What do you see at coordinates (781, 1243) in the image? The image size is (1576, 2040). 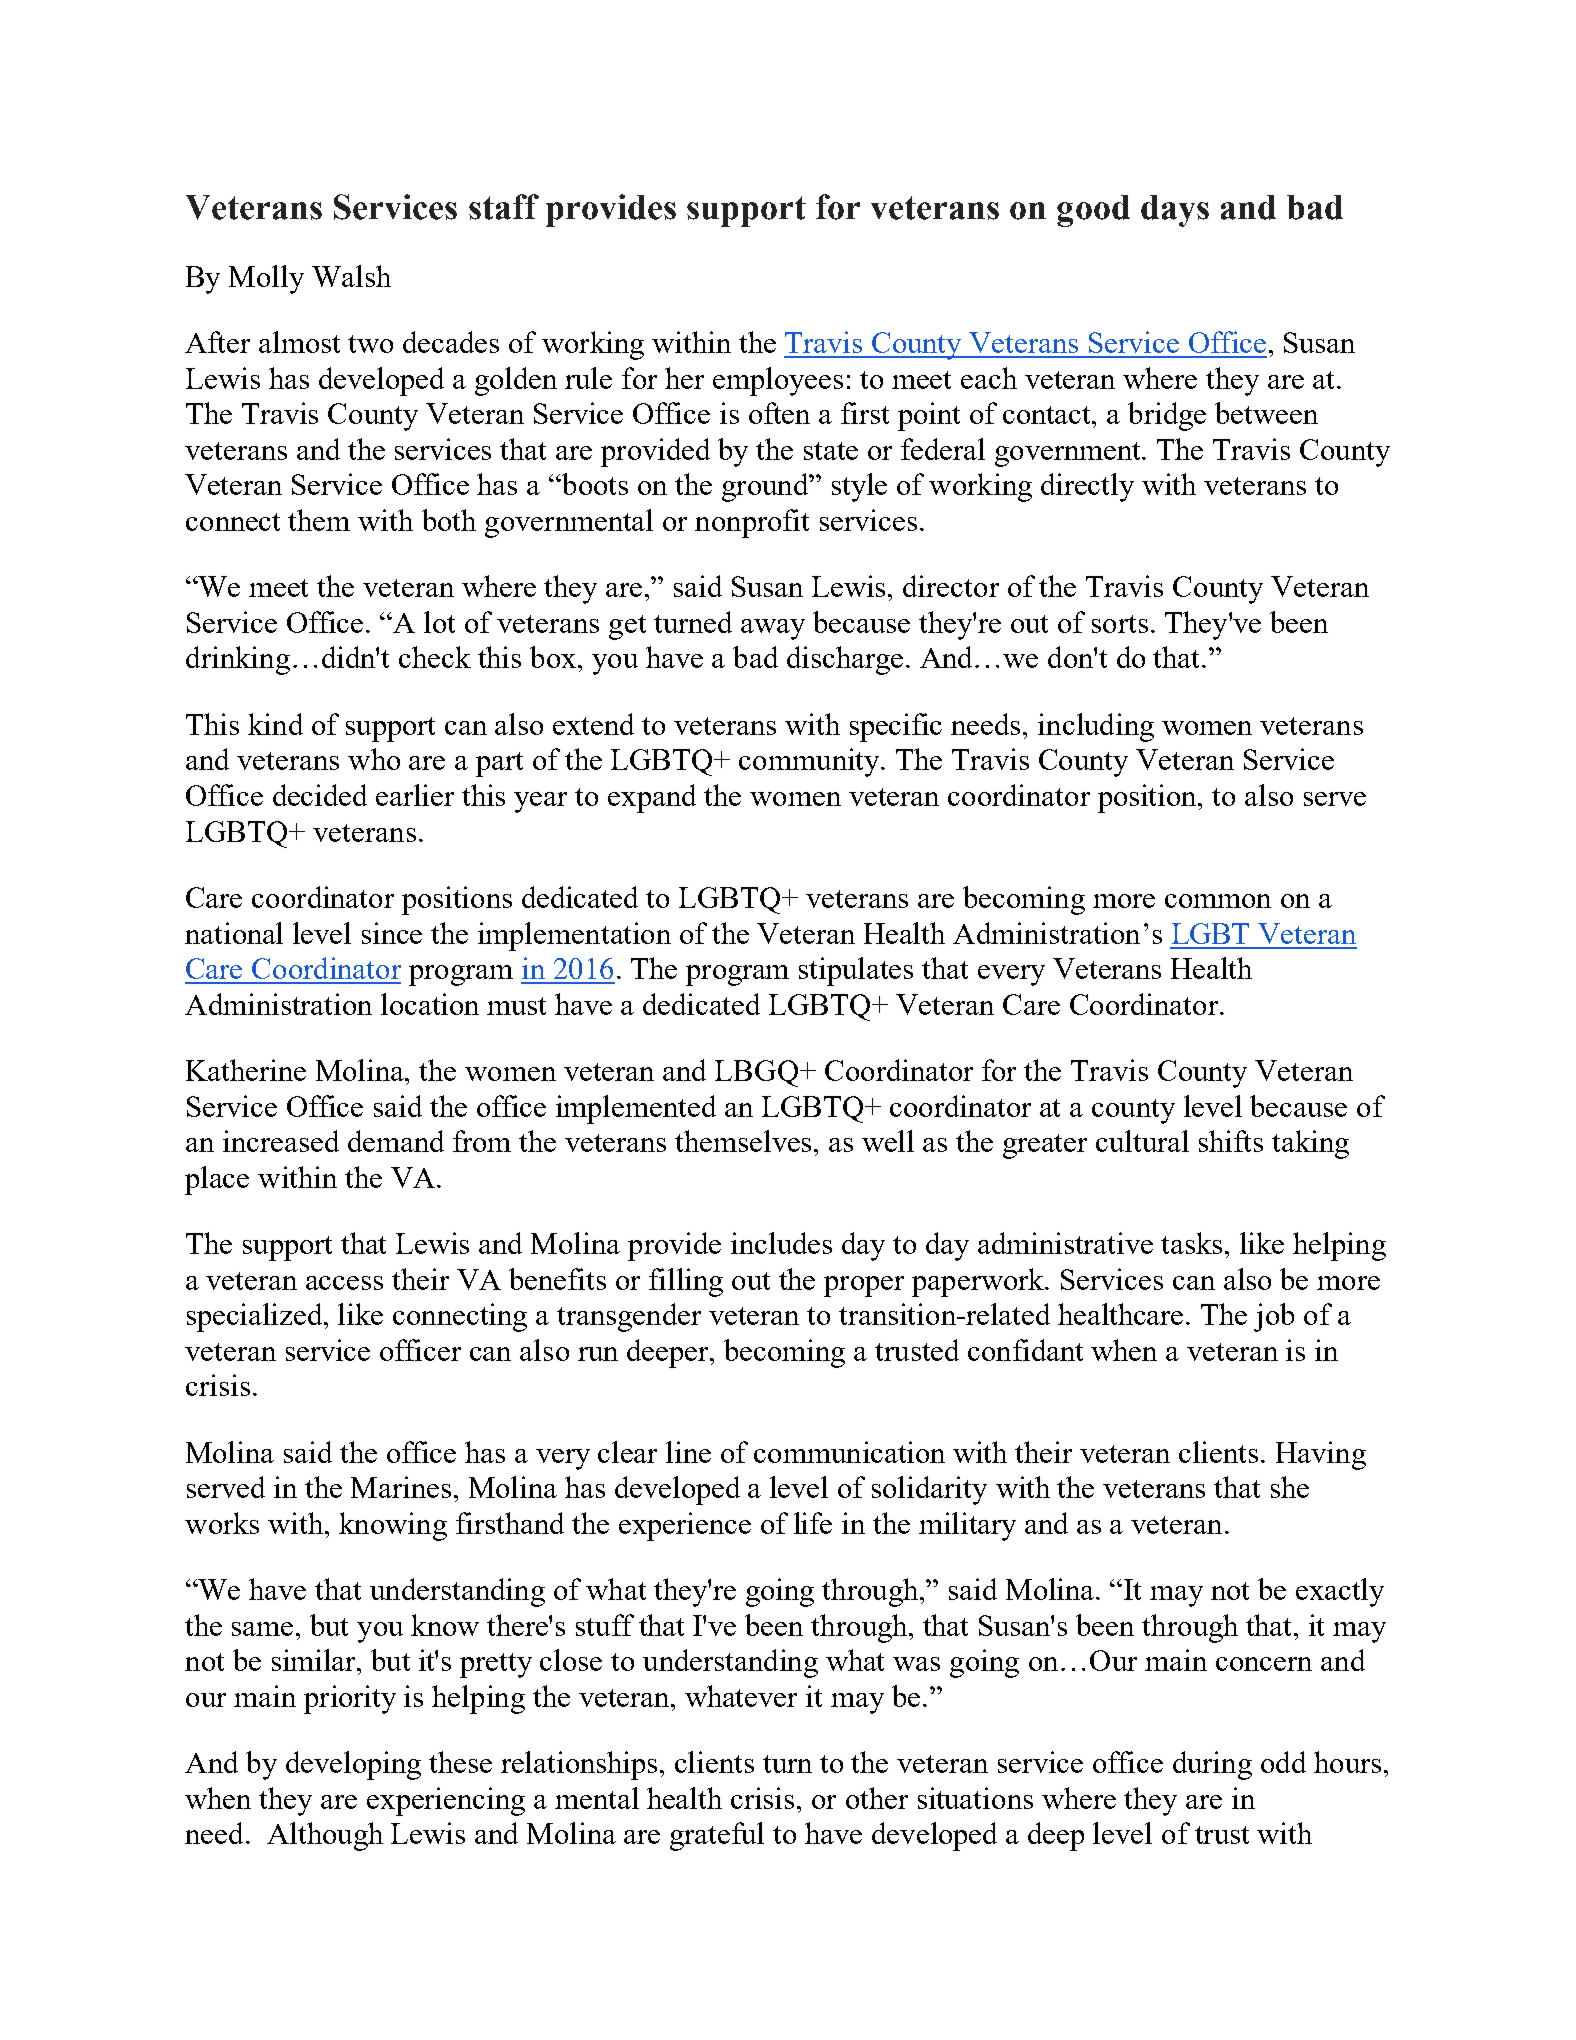 I see `includes` at bounding box center [781, 1243].
